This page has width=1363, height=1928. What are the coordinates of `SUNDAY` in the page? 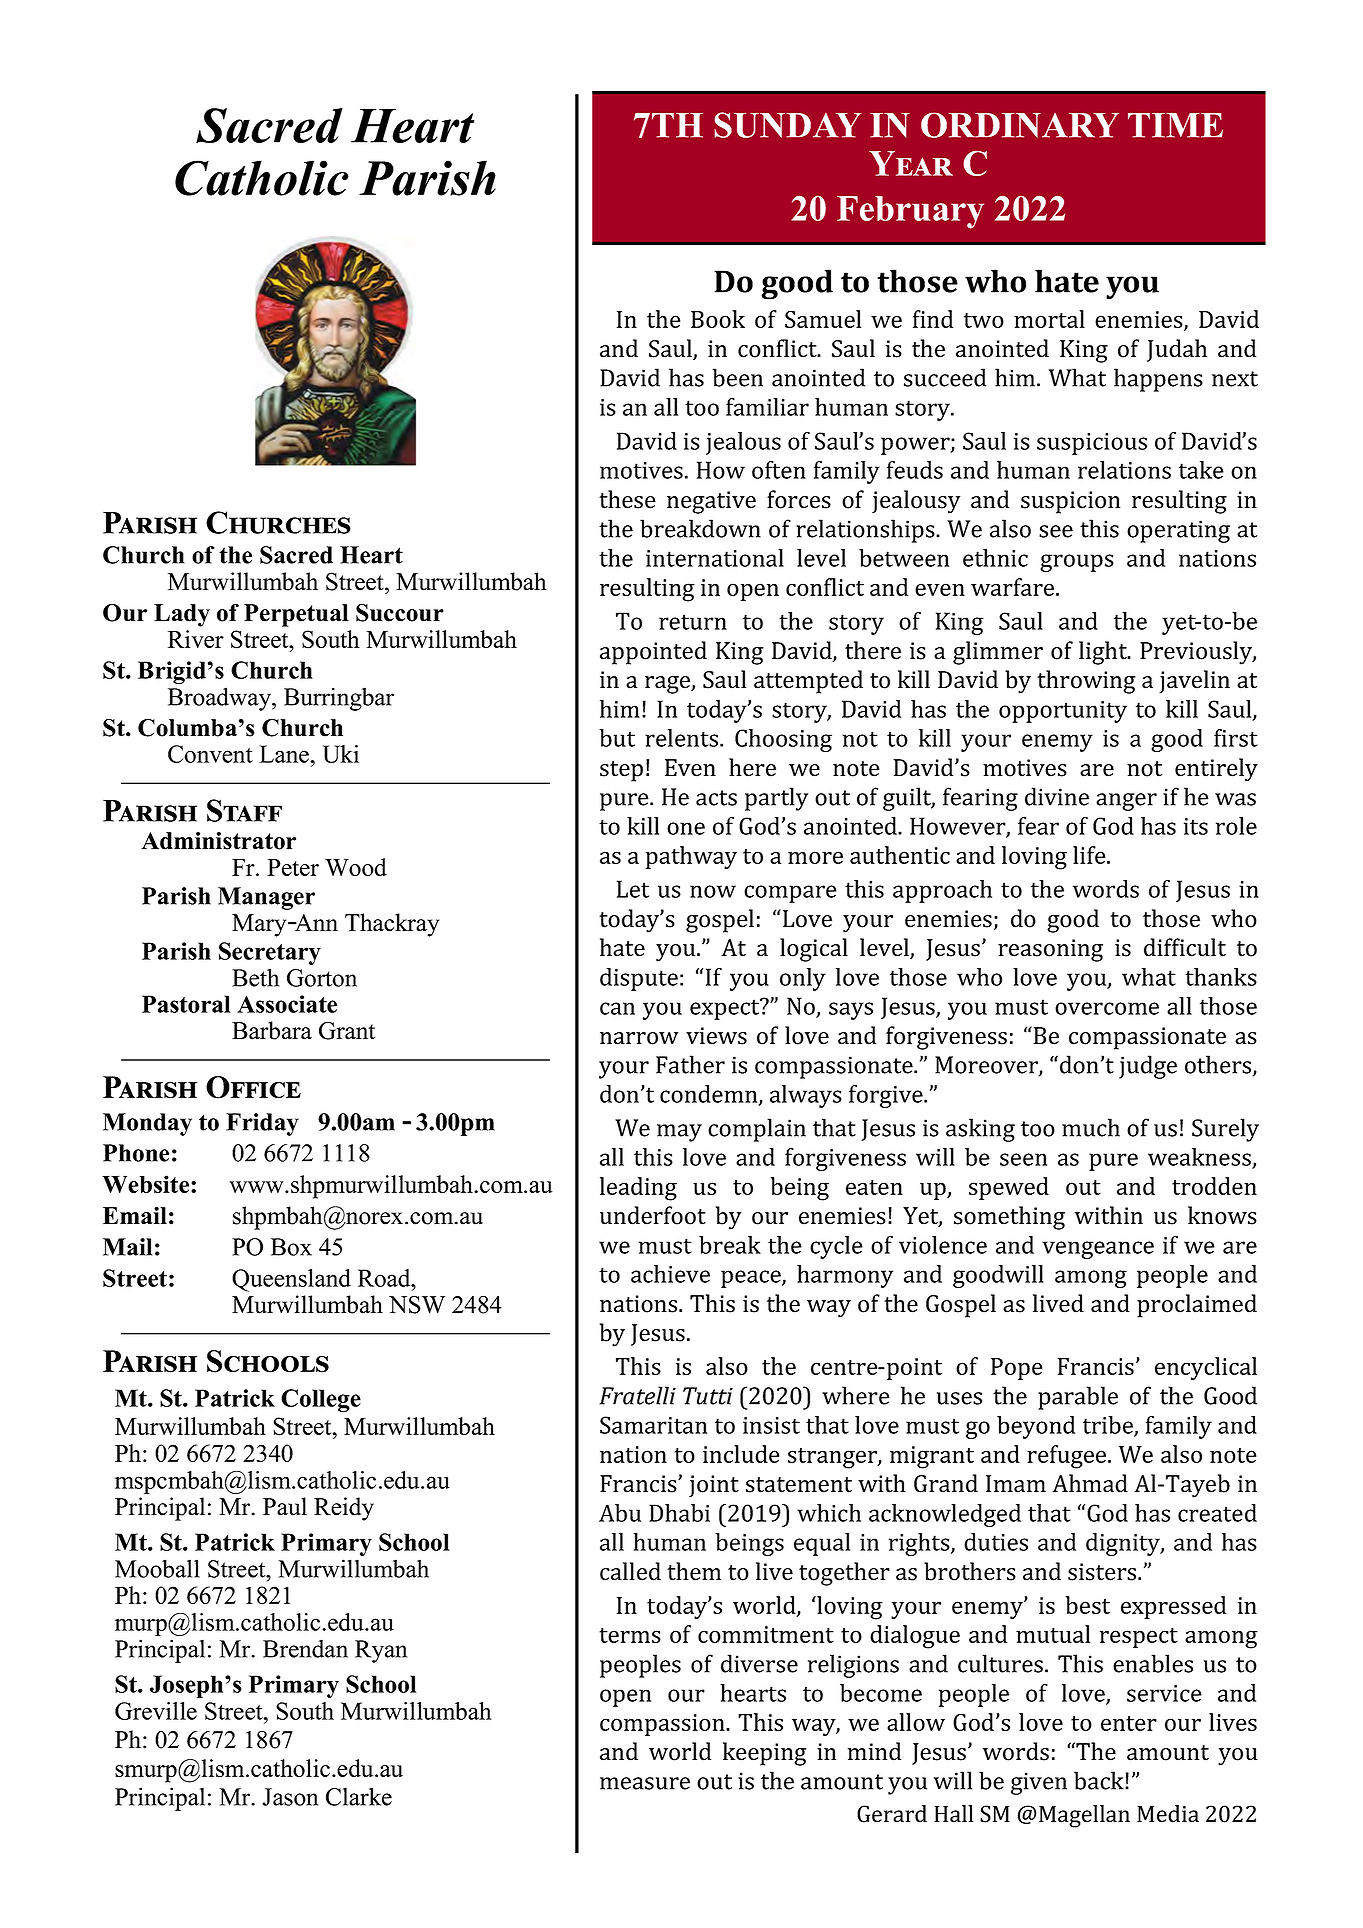 It's located at (788, 125).
